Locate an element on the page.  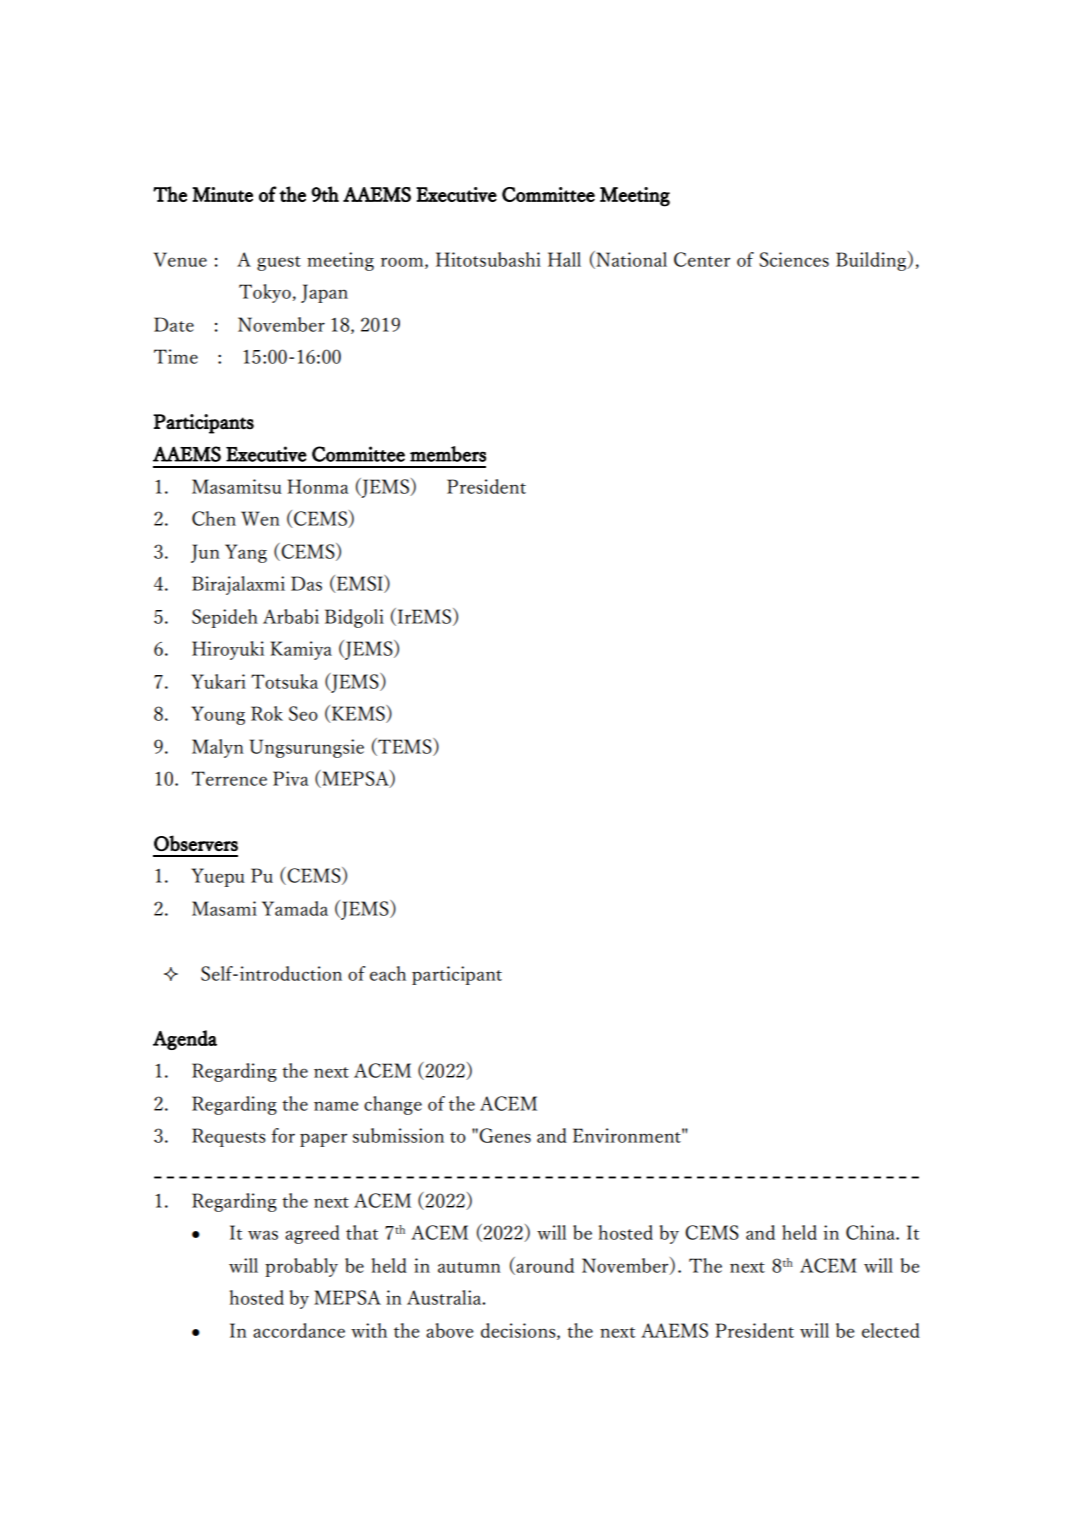
probably is located at coordinates (301, 1267).
